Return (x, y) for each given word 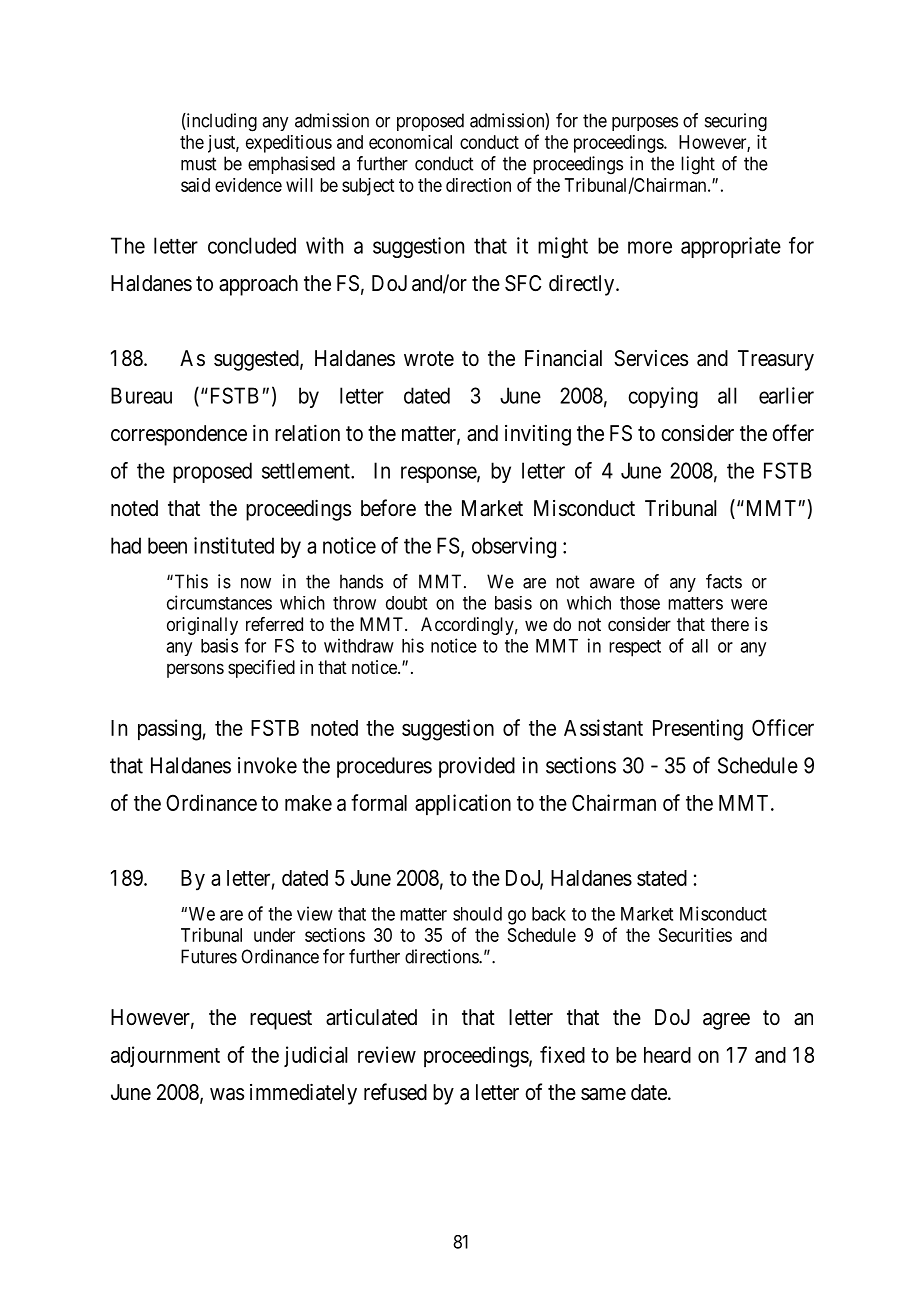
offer (793, 433)
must (198, 164)
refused (395, 1092)
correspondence (179, 435)
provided (477, 767)
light (698, 165)
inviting (538, 435)
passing (169, 730)
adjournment (165, 1056)
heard (667, 1055)
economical (410, 142)
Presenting (698, 730)
